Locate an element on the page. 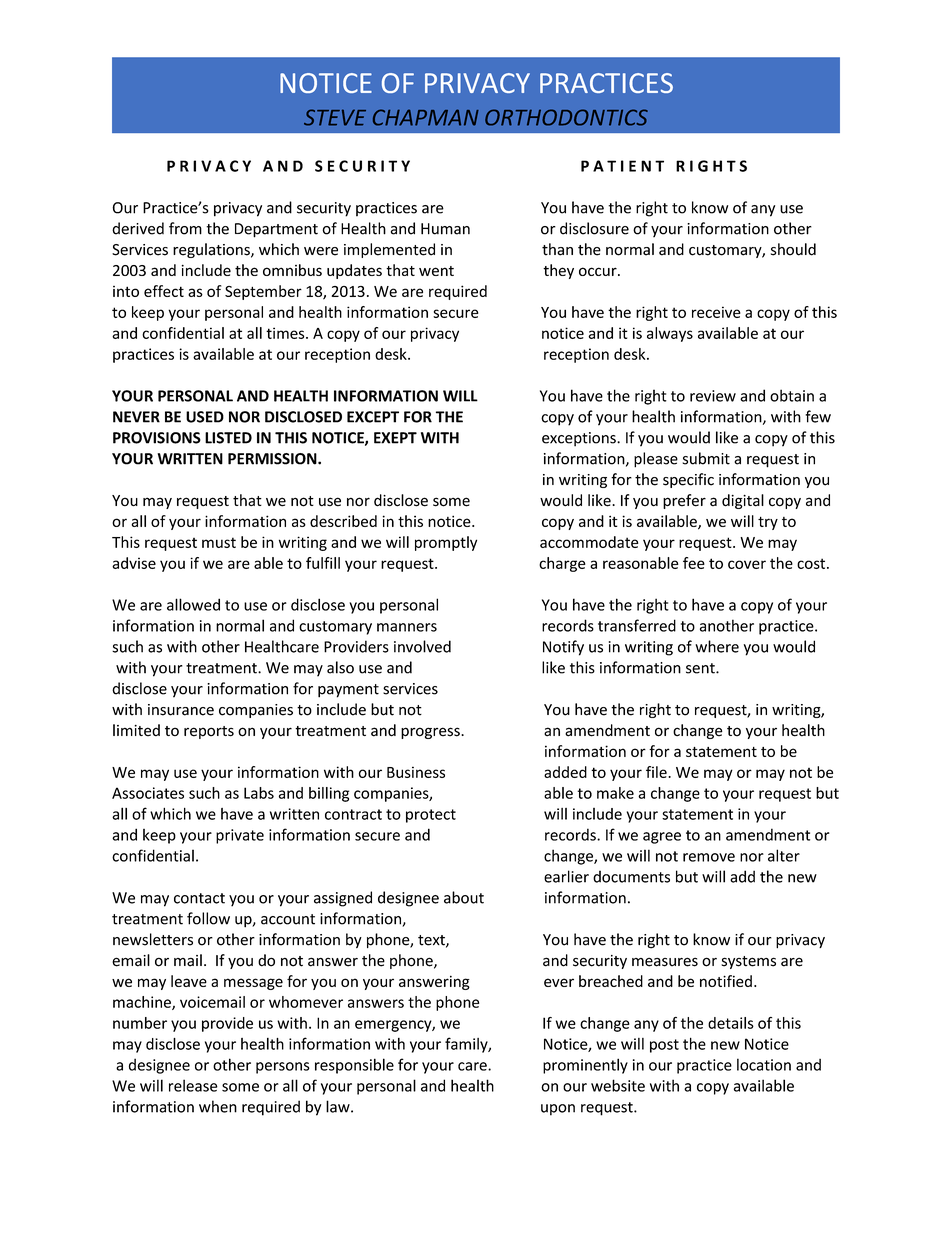  LISTED is located at coordinates (228, 438).
